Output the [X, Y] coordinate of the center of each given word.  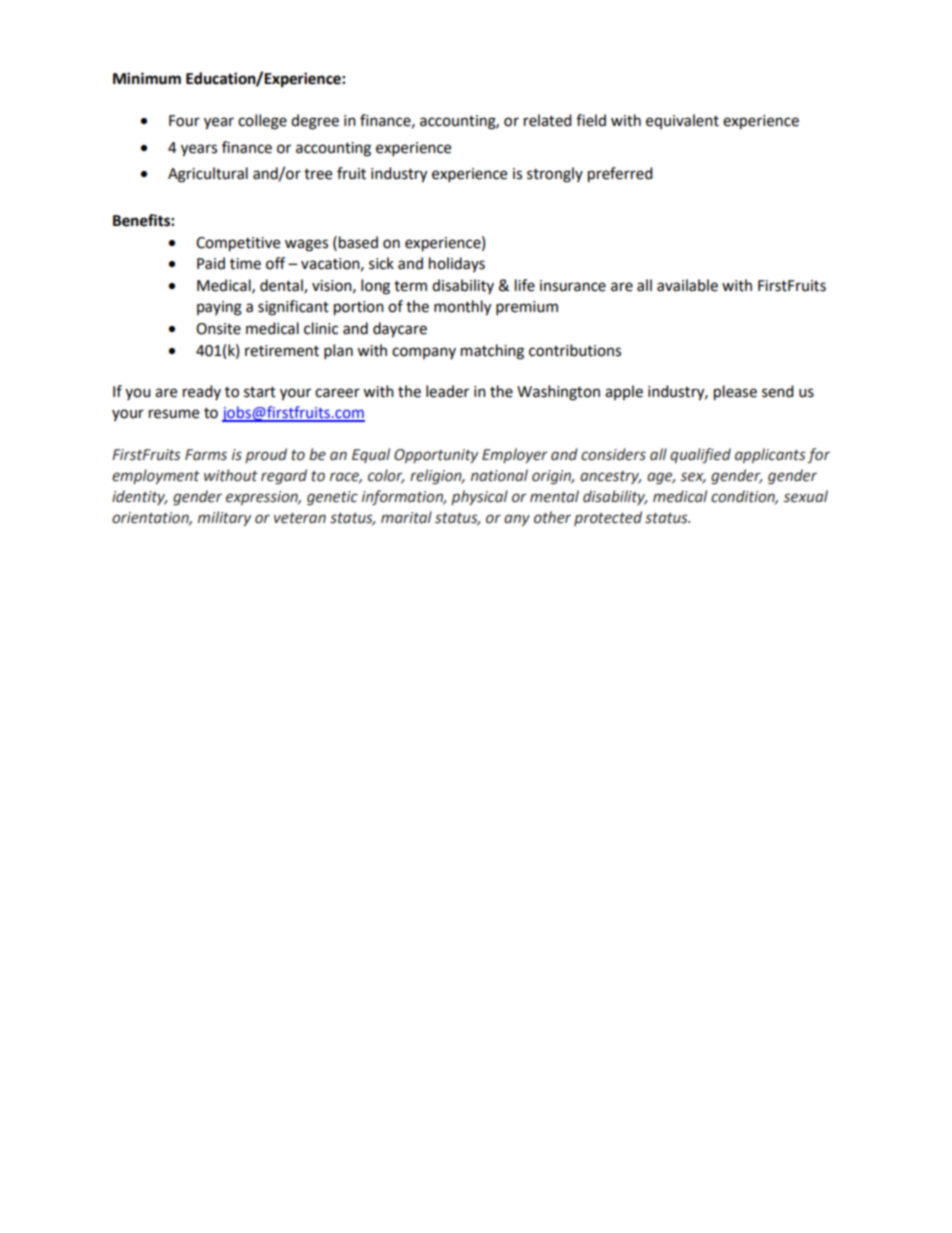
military [224, 518]
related [548, 120]
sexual [806, 496]
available [687, 285]
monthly [462, 308]
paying [219, 308]
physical [479, 497]
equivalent [682, 121]
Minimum [147, 78]
